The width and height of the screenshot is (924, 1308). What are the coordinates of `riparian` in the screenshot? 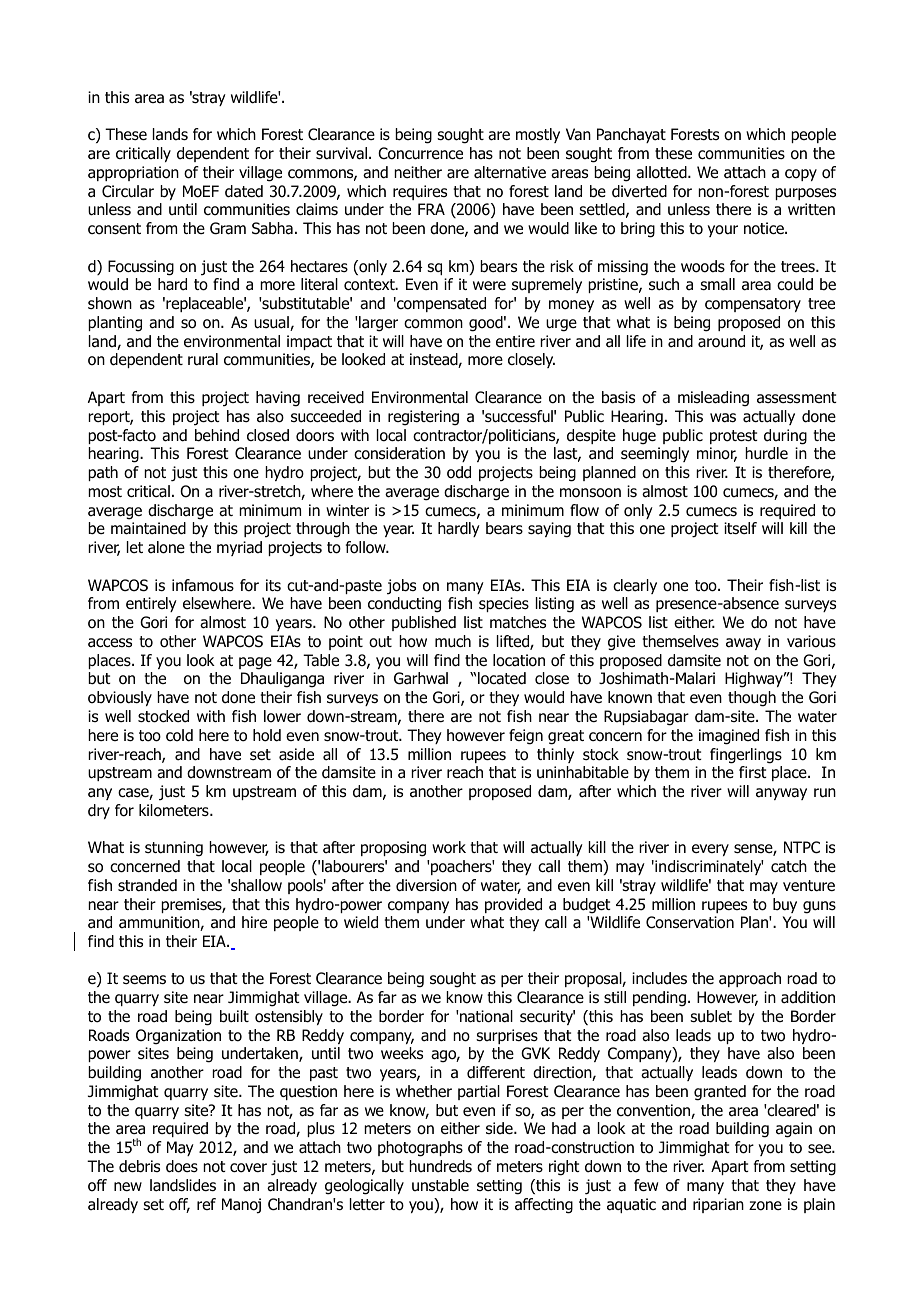 It's located at (718, 1205).
